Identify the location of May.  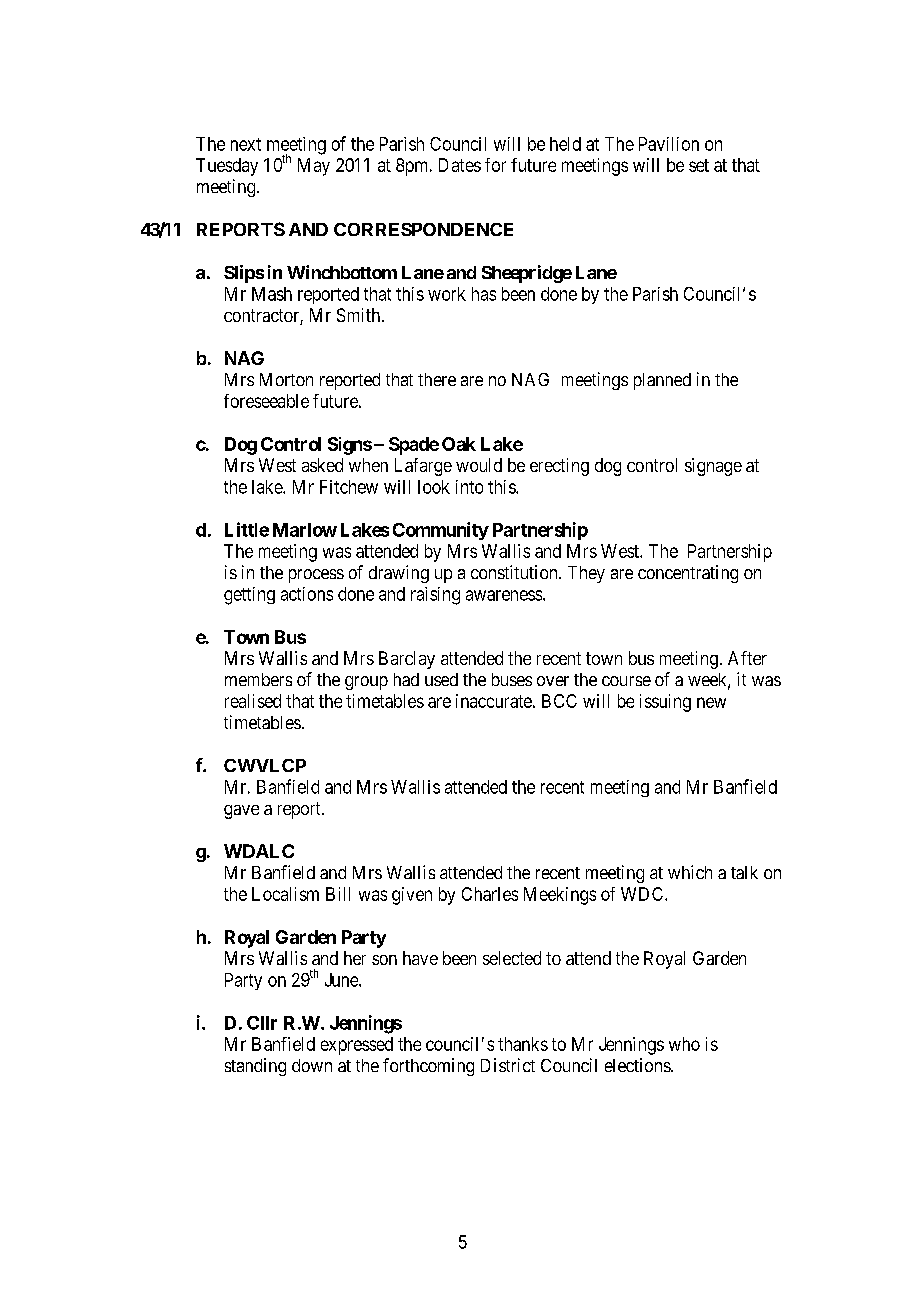
(314, 167).
